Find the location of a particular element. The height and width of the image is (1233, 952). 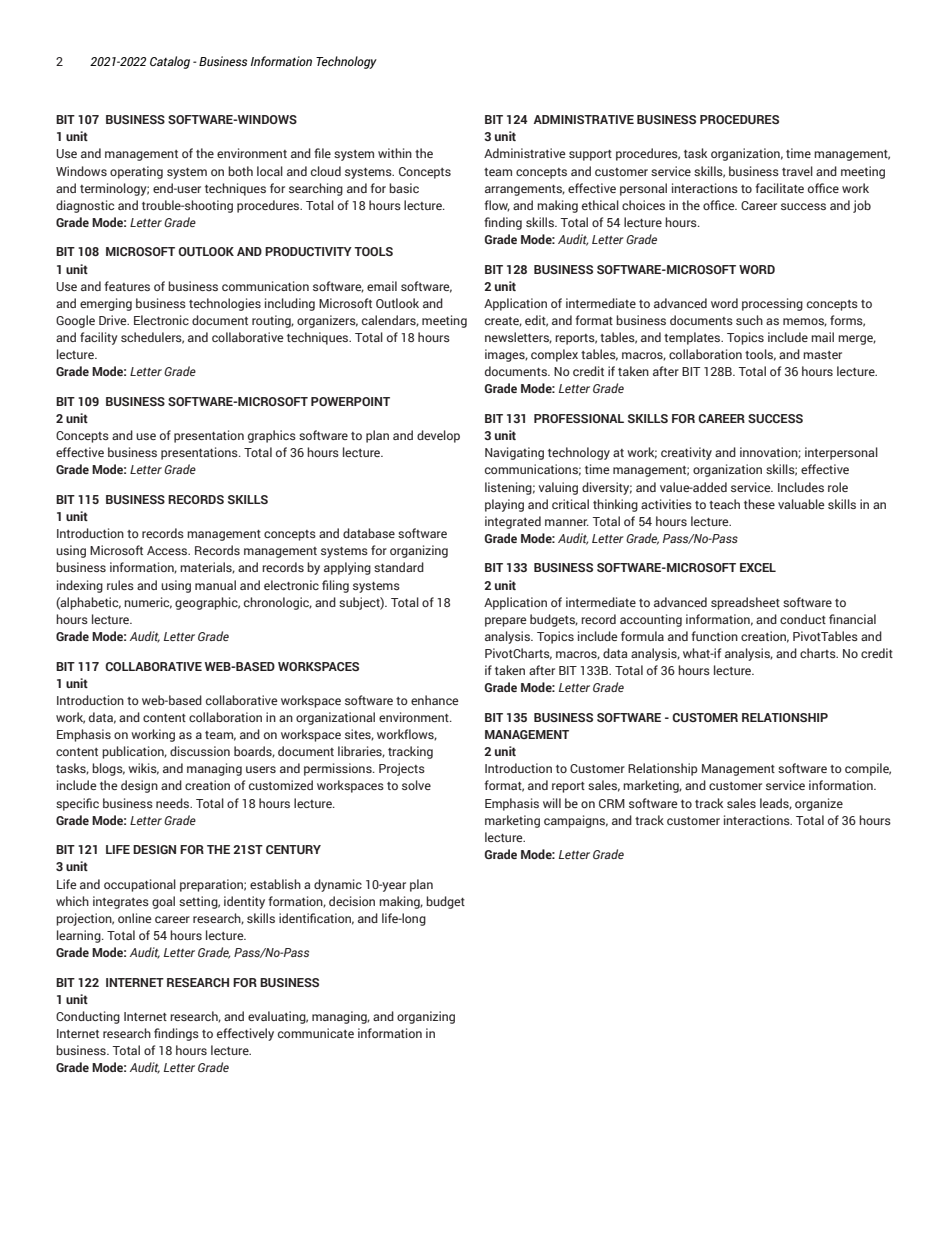

Catalog is located at coordinates (170, 62).
